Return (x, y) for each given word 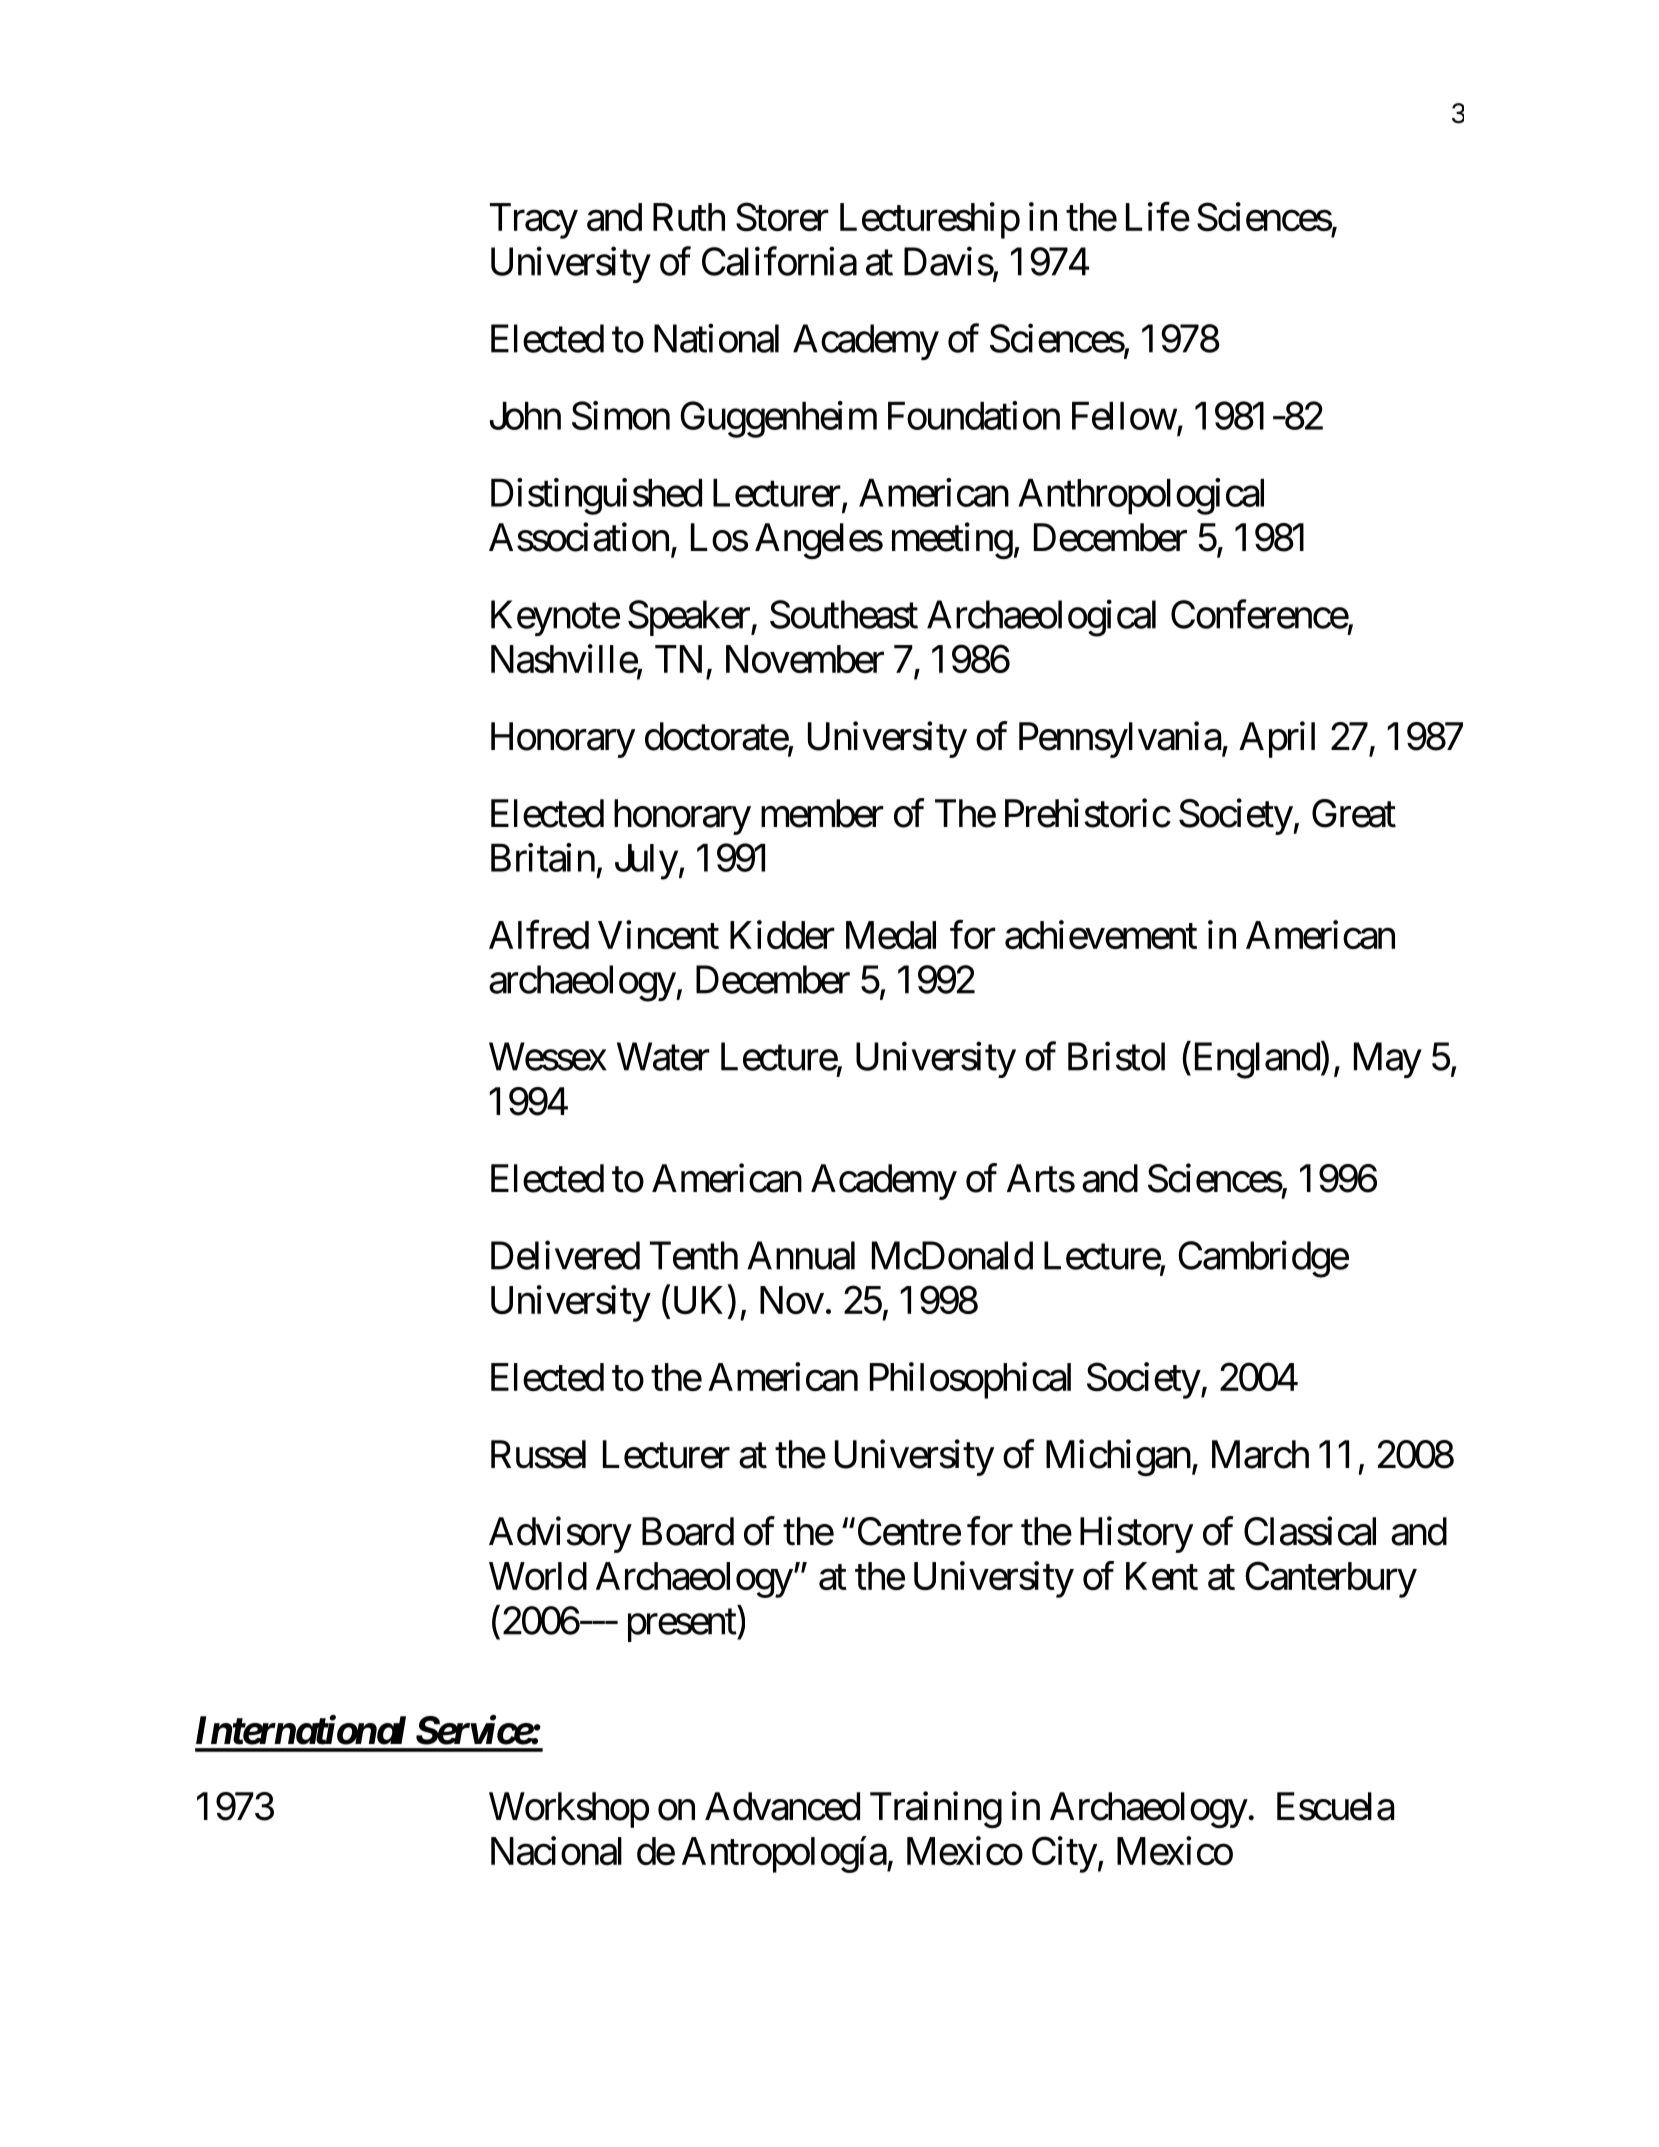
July (646, 862)
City (1064, 1854)
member (822, 813)
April (1277, 739)
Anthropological (1141, 496)
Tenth (694, 1255)
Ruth (689, 217)
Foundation (974, 415)
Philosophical (970, 1380)
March (1260, 1454)
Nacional (556, 1850)
